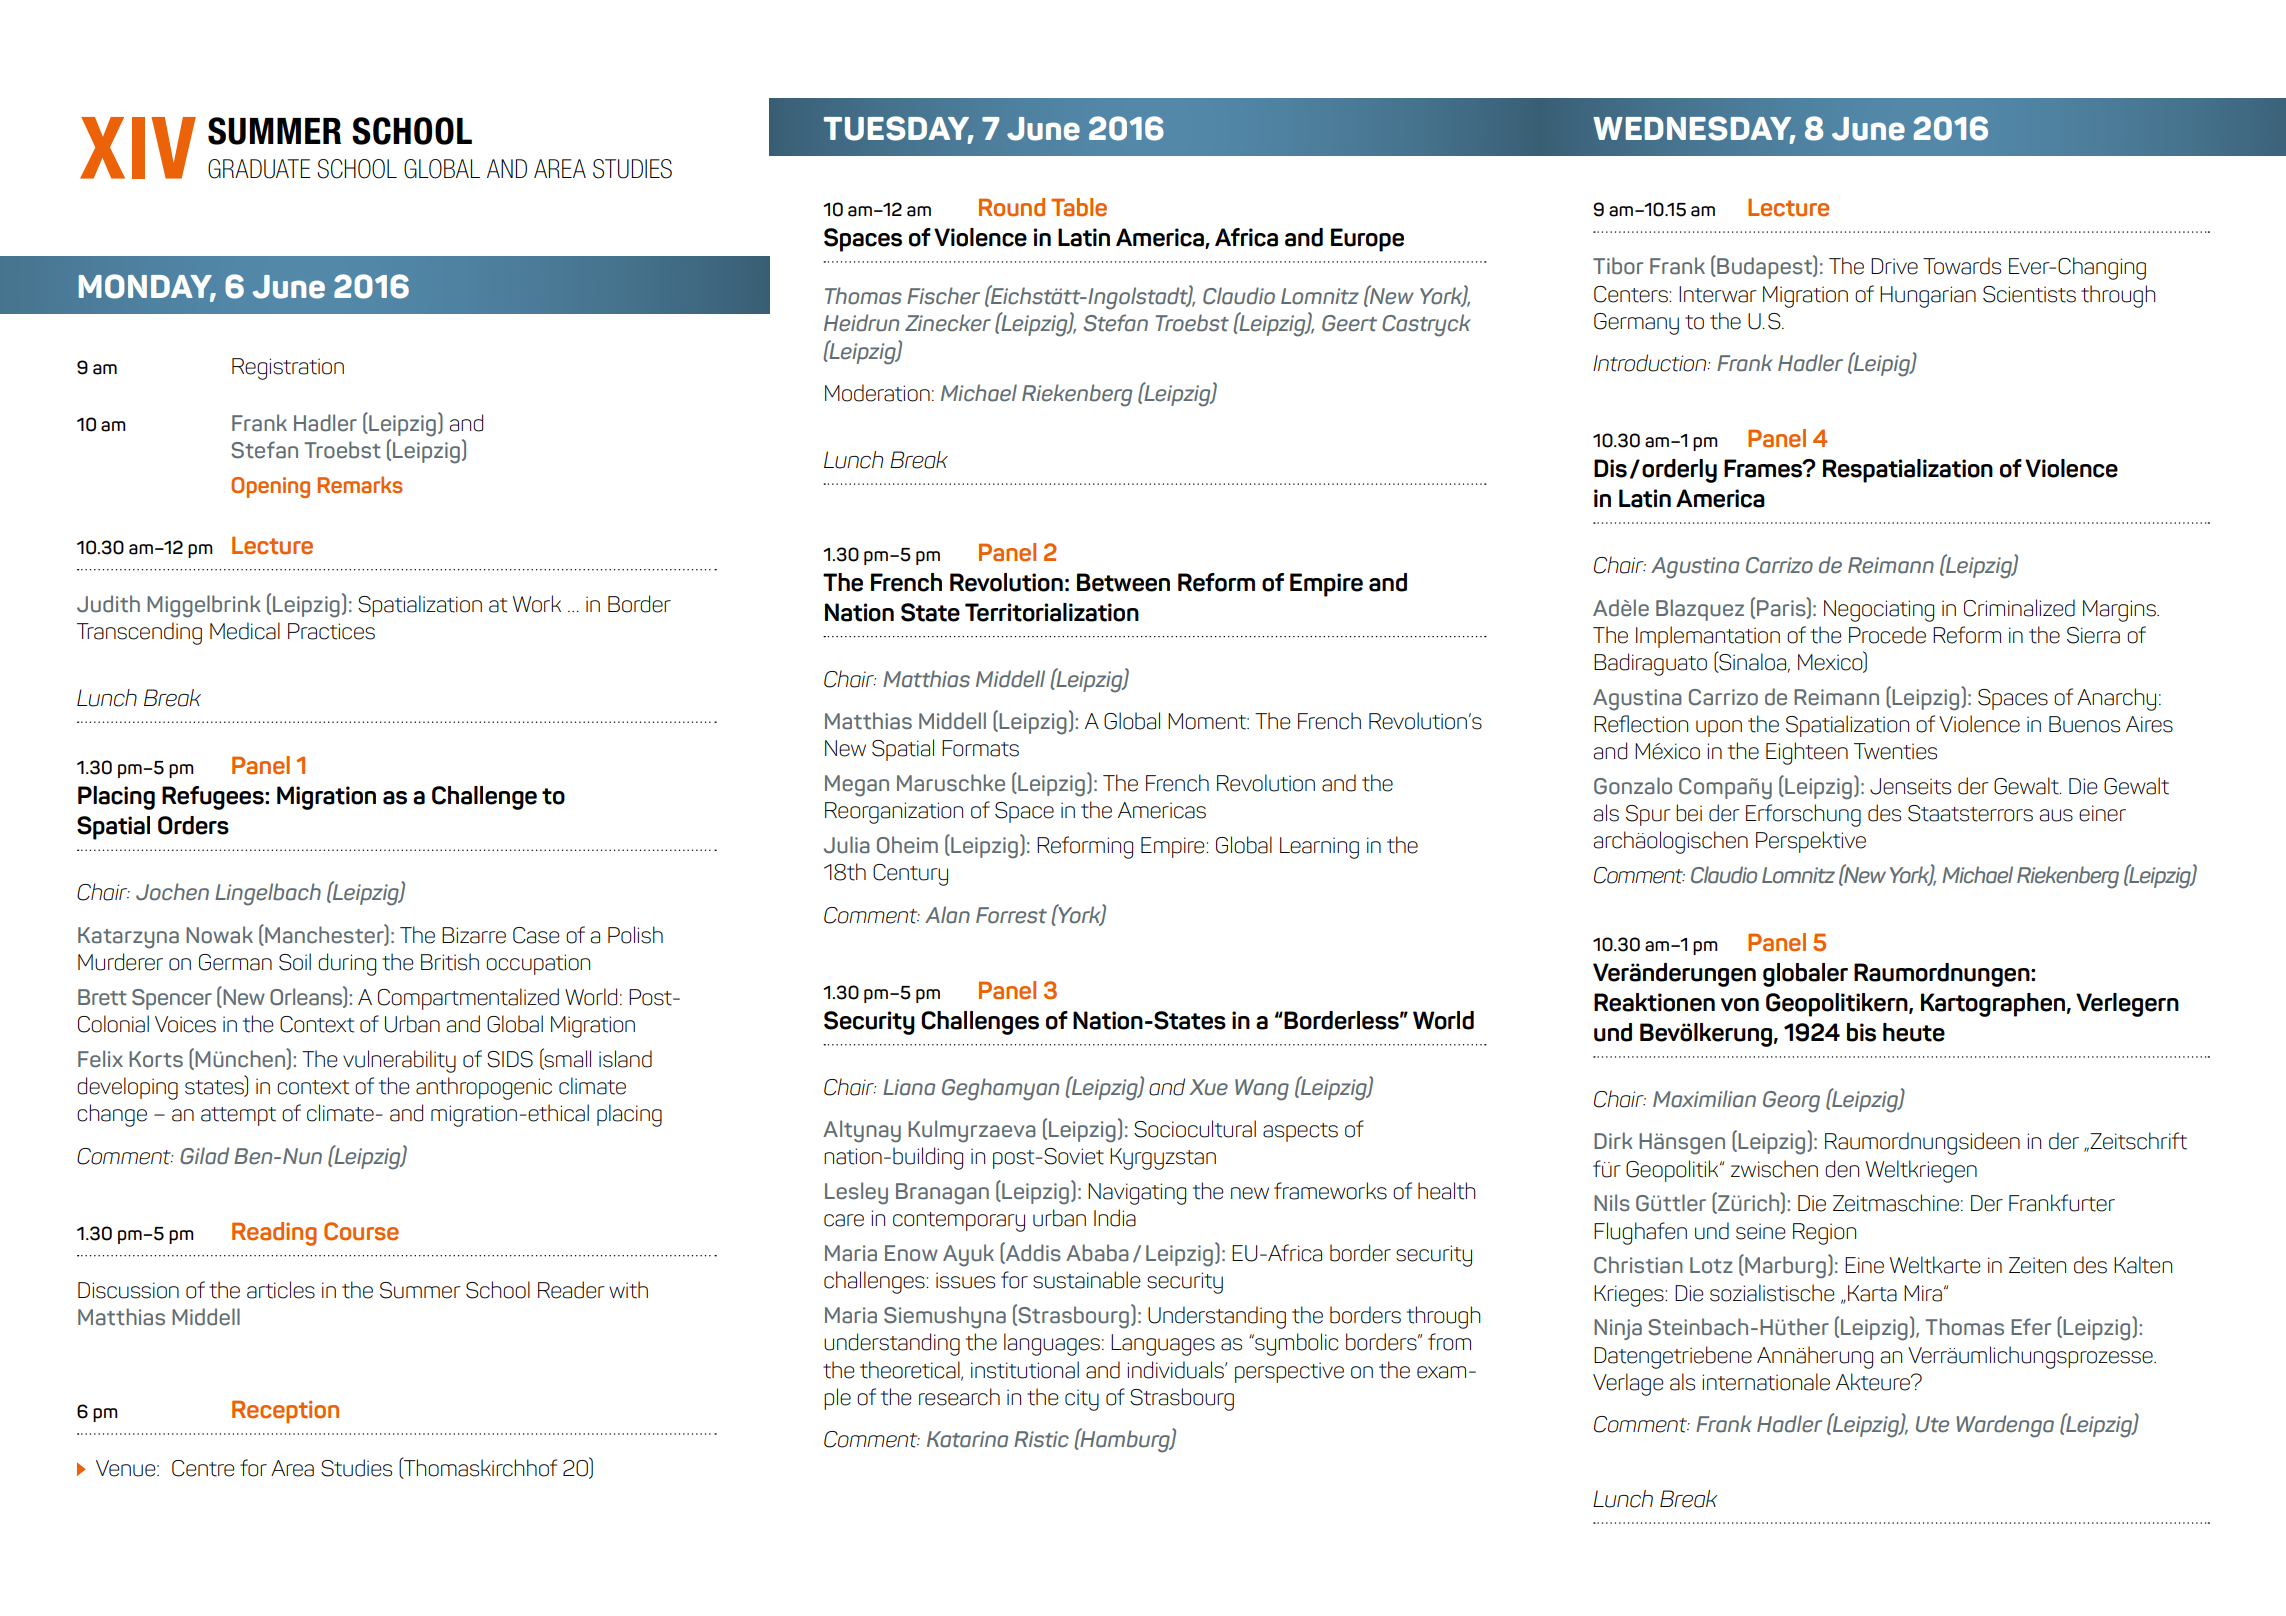  Describe the element at coordinates (1208, 1087) in the screenshot. I see `Xue` at that location.
